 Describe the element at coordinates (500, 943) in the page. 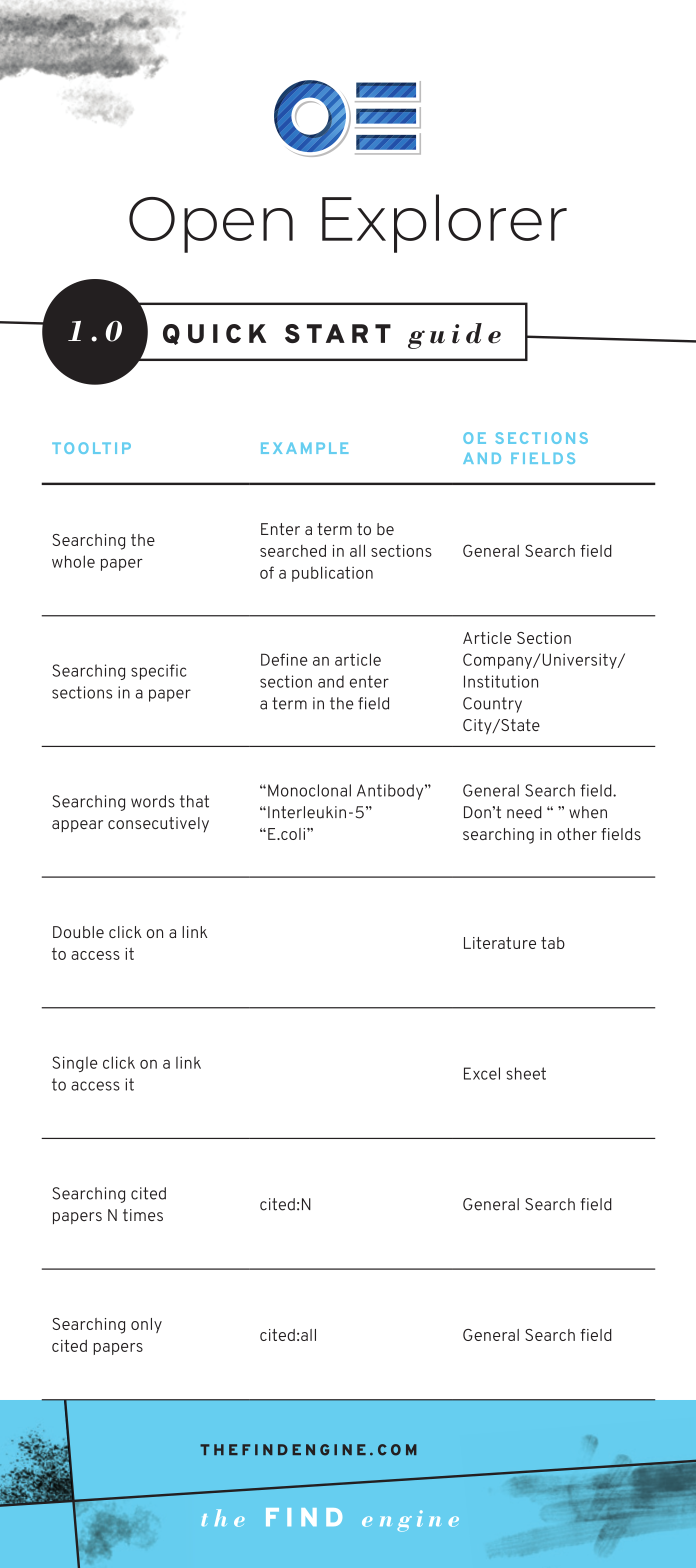

I see `Literature` at that location.
